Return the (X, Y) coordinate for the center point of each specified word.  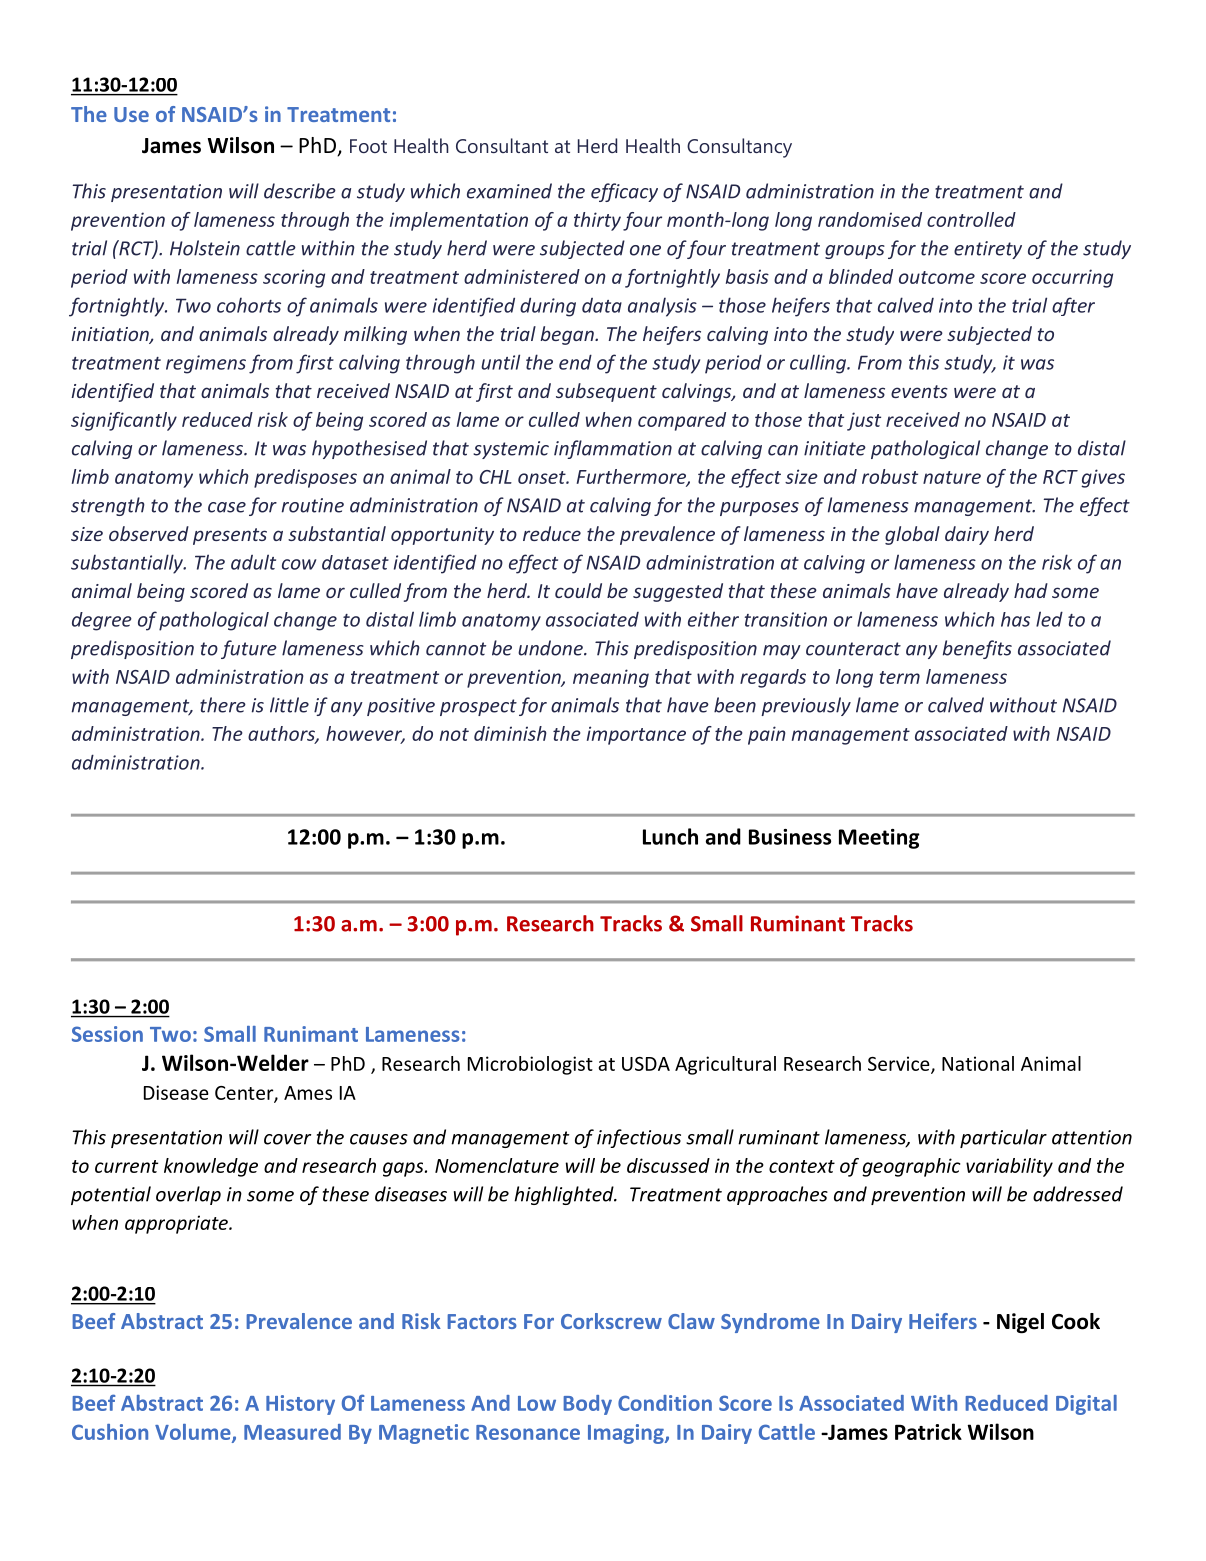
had (1031, 590)
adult (253, 562)
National (978, 1063)
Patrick (928, 1431)
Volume (194, 1433)
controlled (971, 219)
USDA (646, 1064)
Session (107, 1034)
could (578, 590)
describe (300, 191)
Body (587, 1405)
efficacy (624, 192)
